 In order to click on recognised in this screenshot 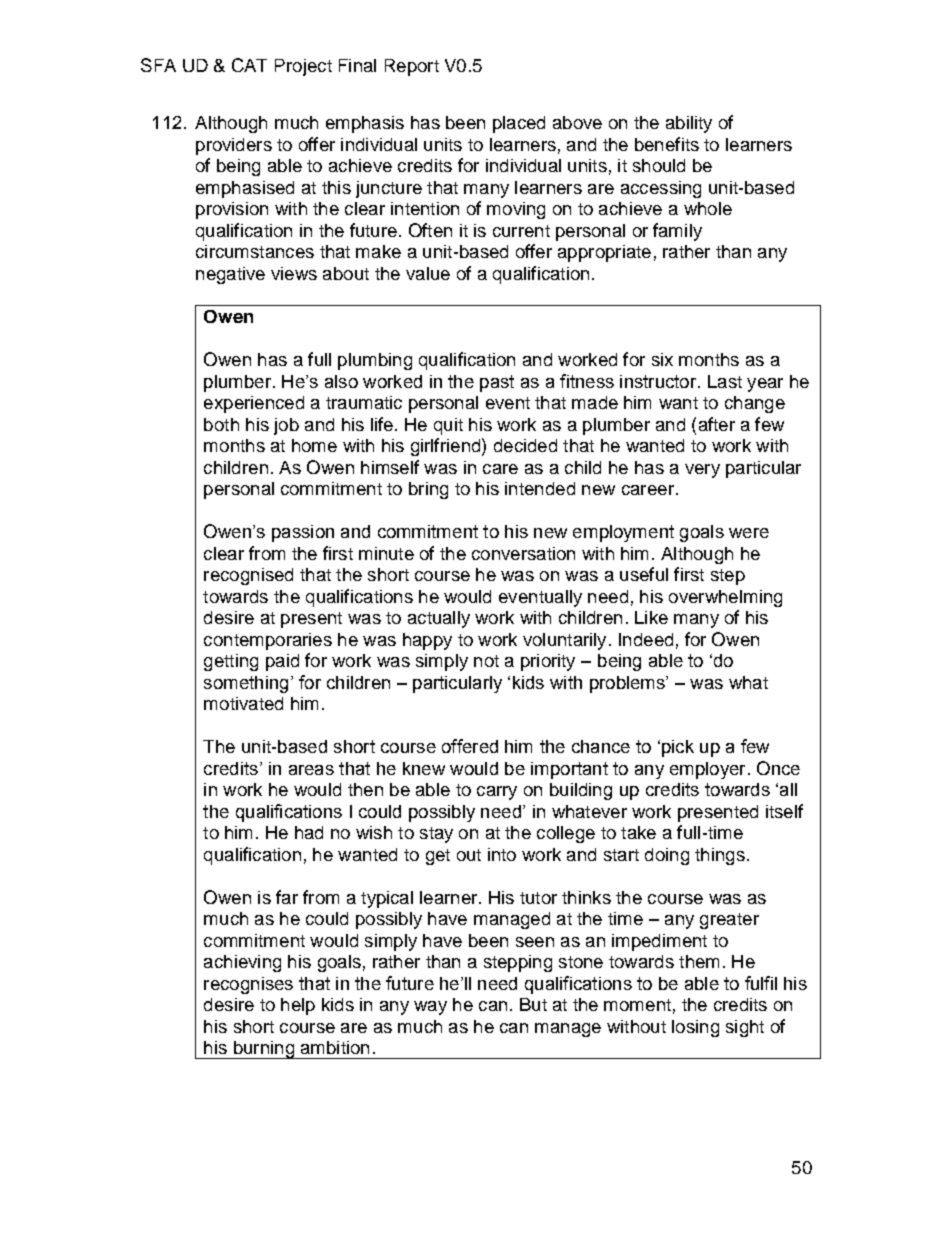, I will do `click(248, 576)`.
